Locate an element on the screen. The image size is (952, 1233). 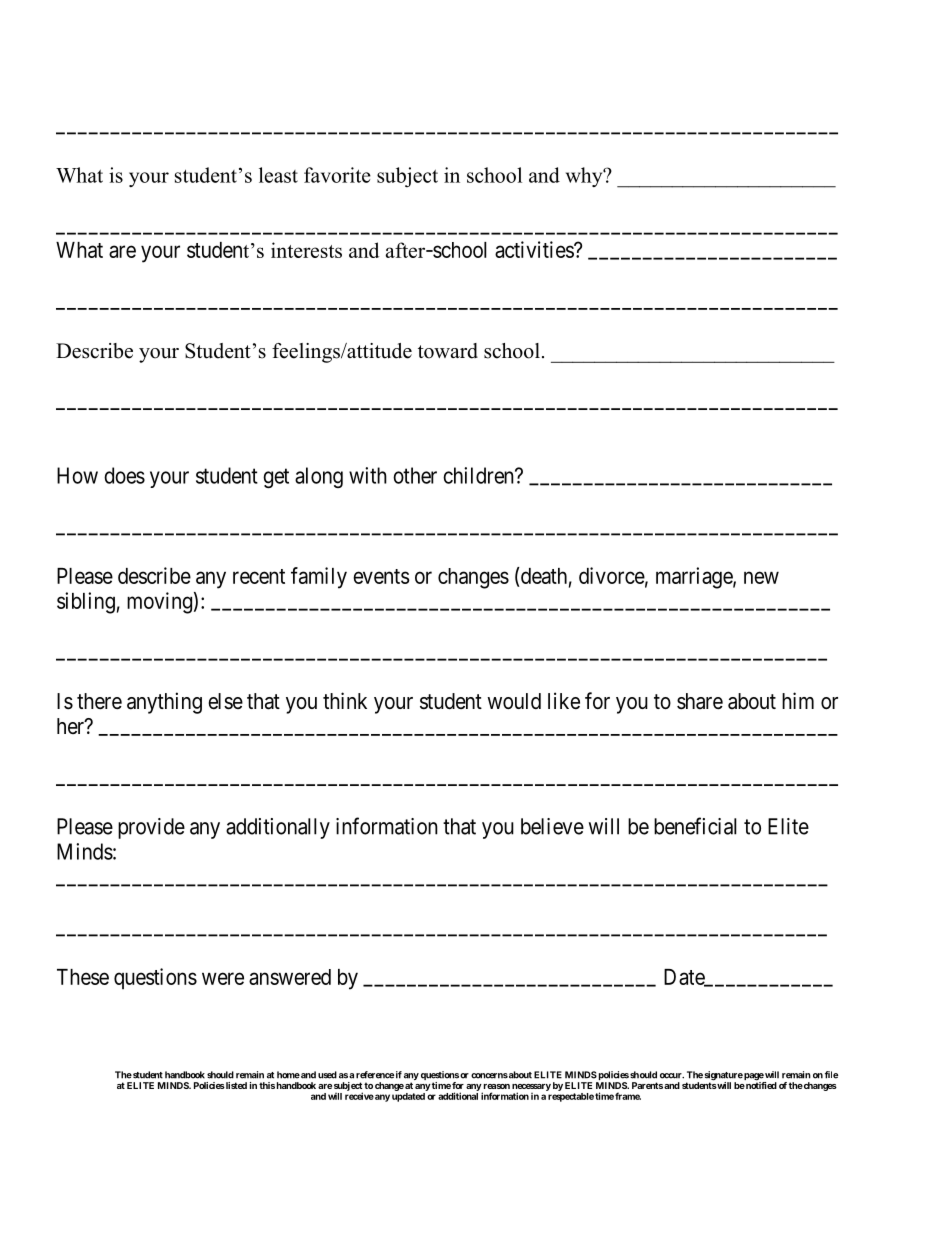
beneficial is located at coordinates (695, 826).
